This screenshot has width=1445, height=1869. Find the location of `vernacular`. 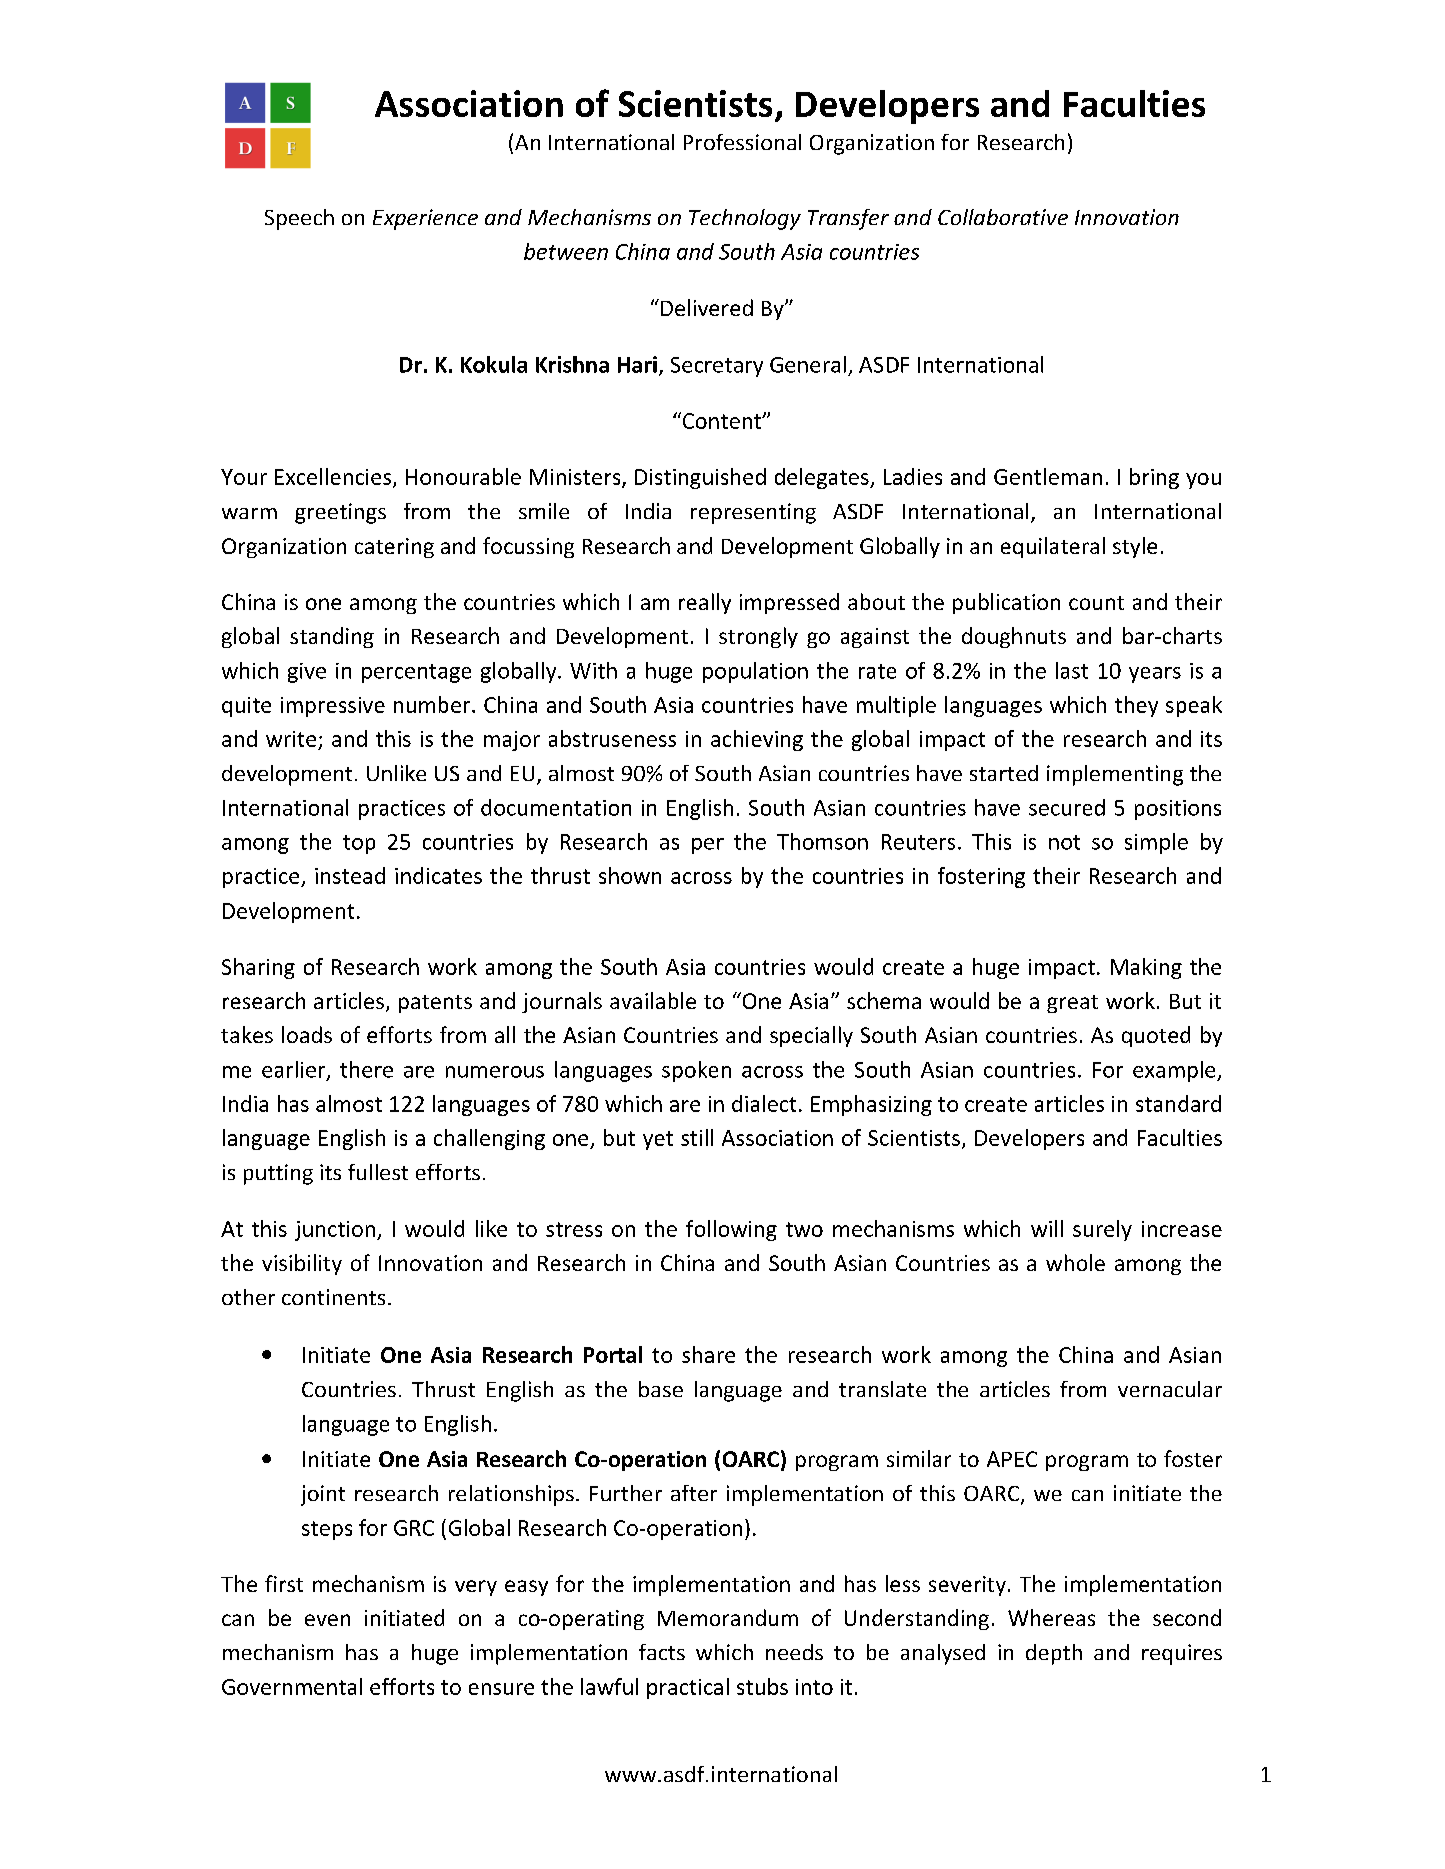

vernacular is located at coordinates (1170, 1389).
